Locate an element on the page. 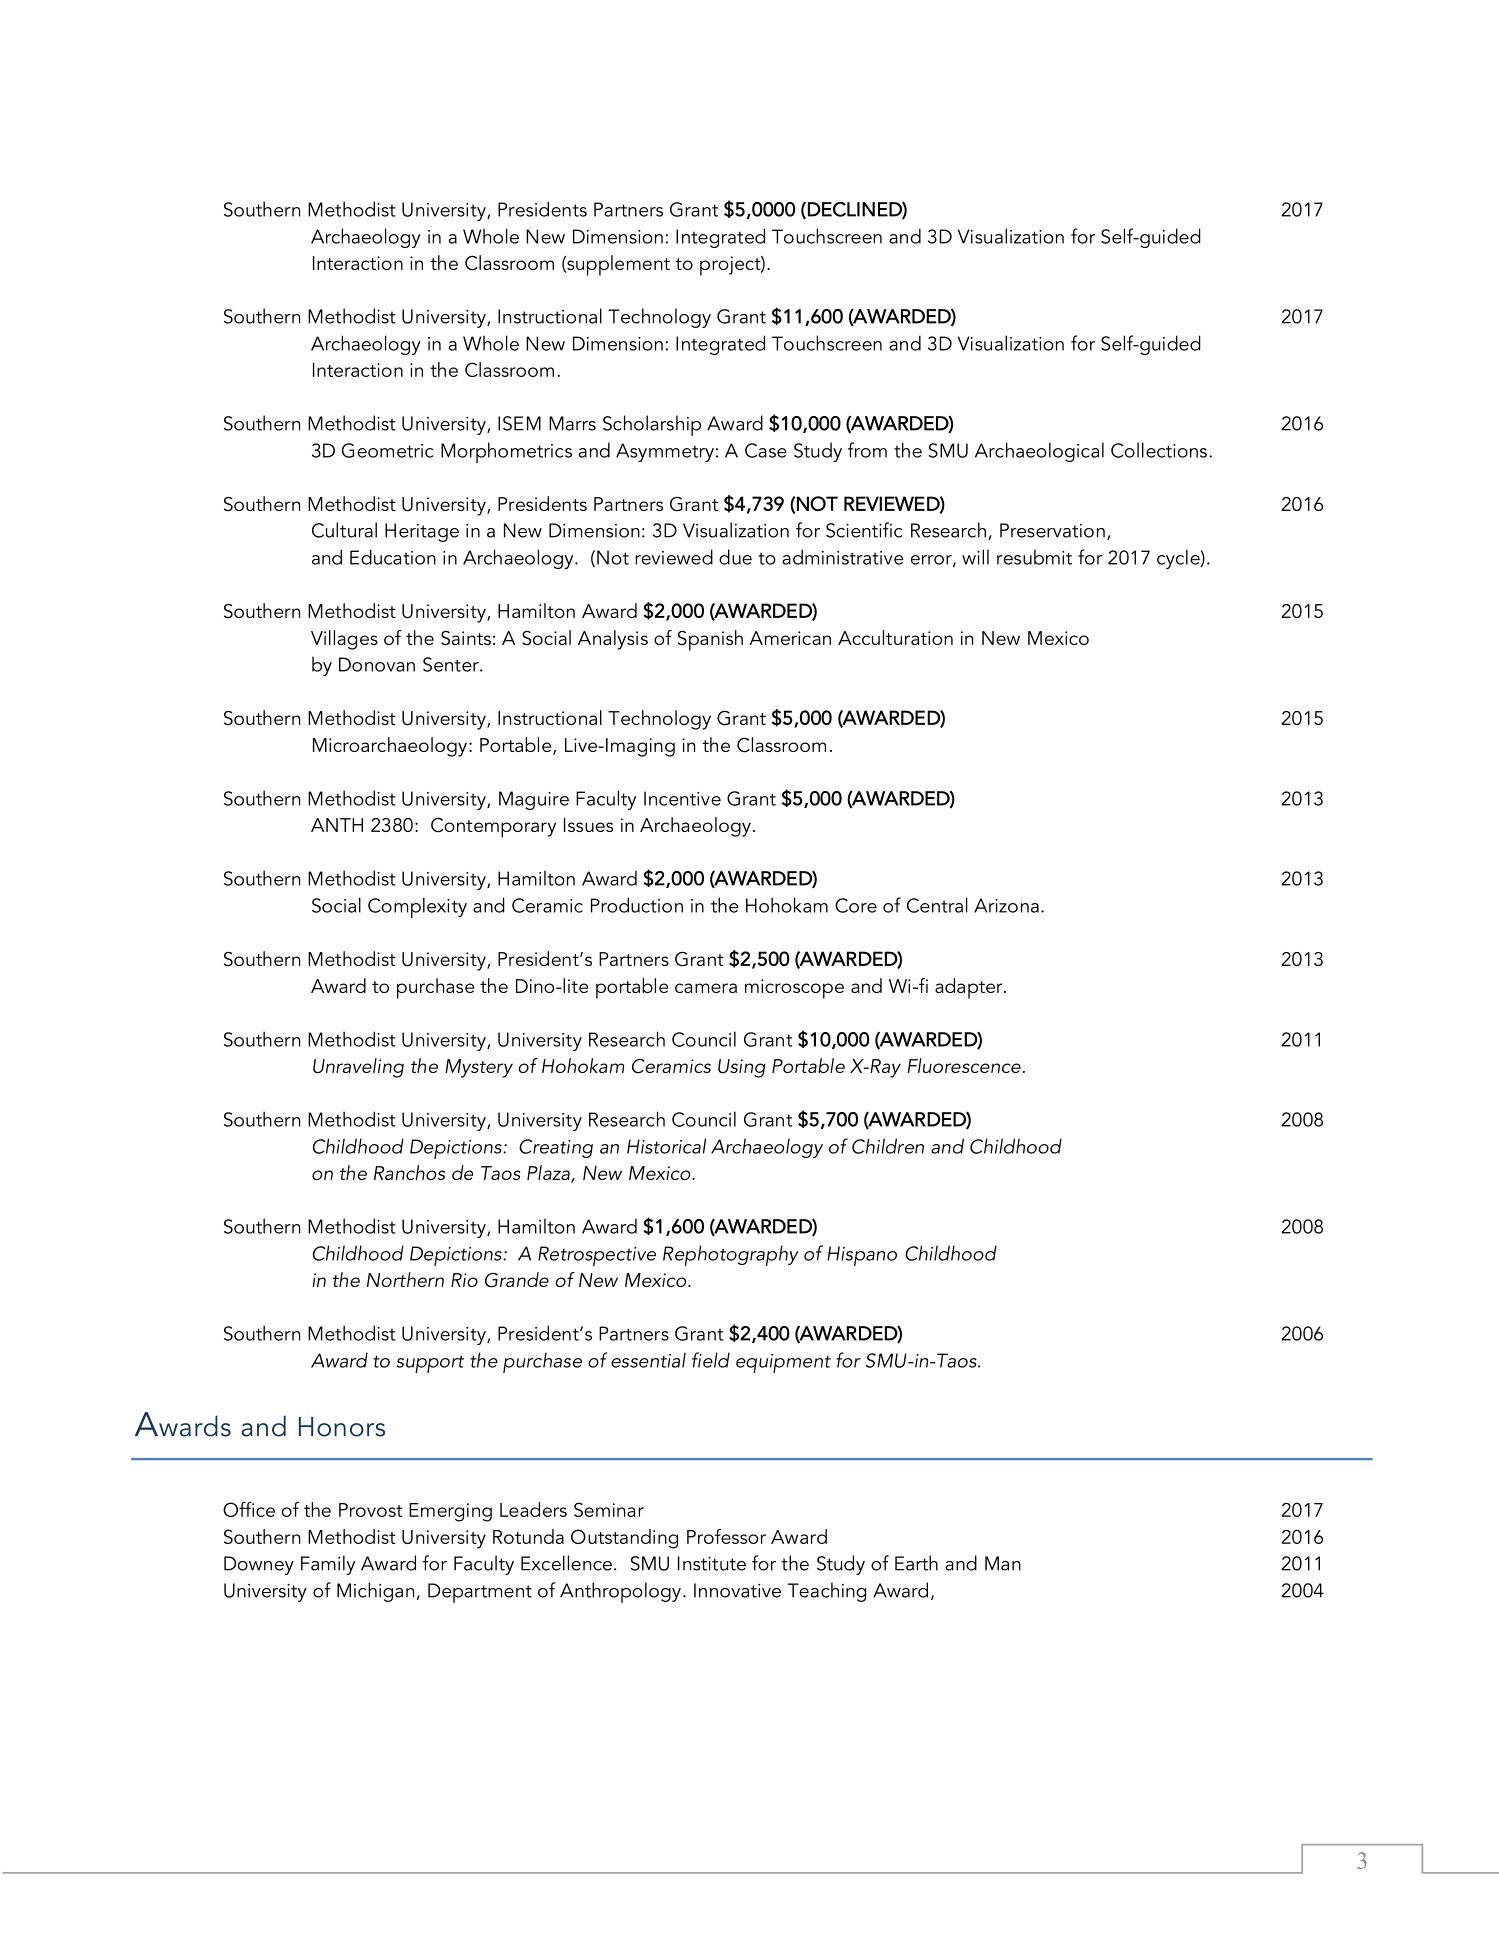 The height and width of the image is (1940, 1499). Geometric is located at coordinates (387, 450).
